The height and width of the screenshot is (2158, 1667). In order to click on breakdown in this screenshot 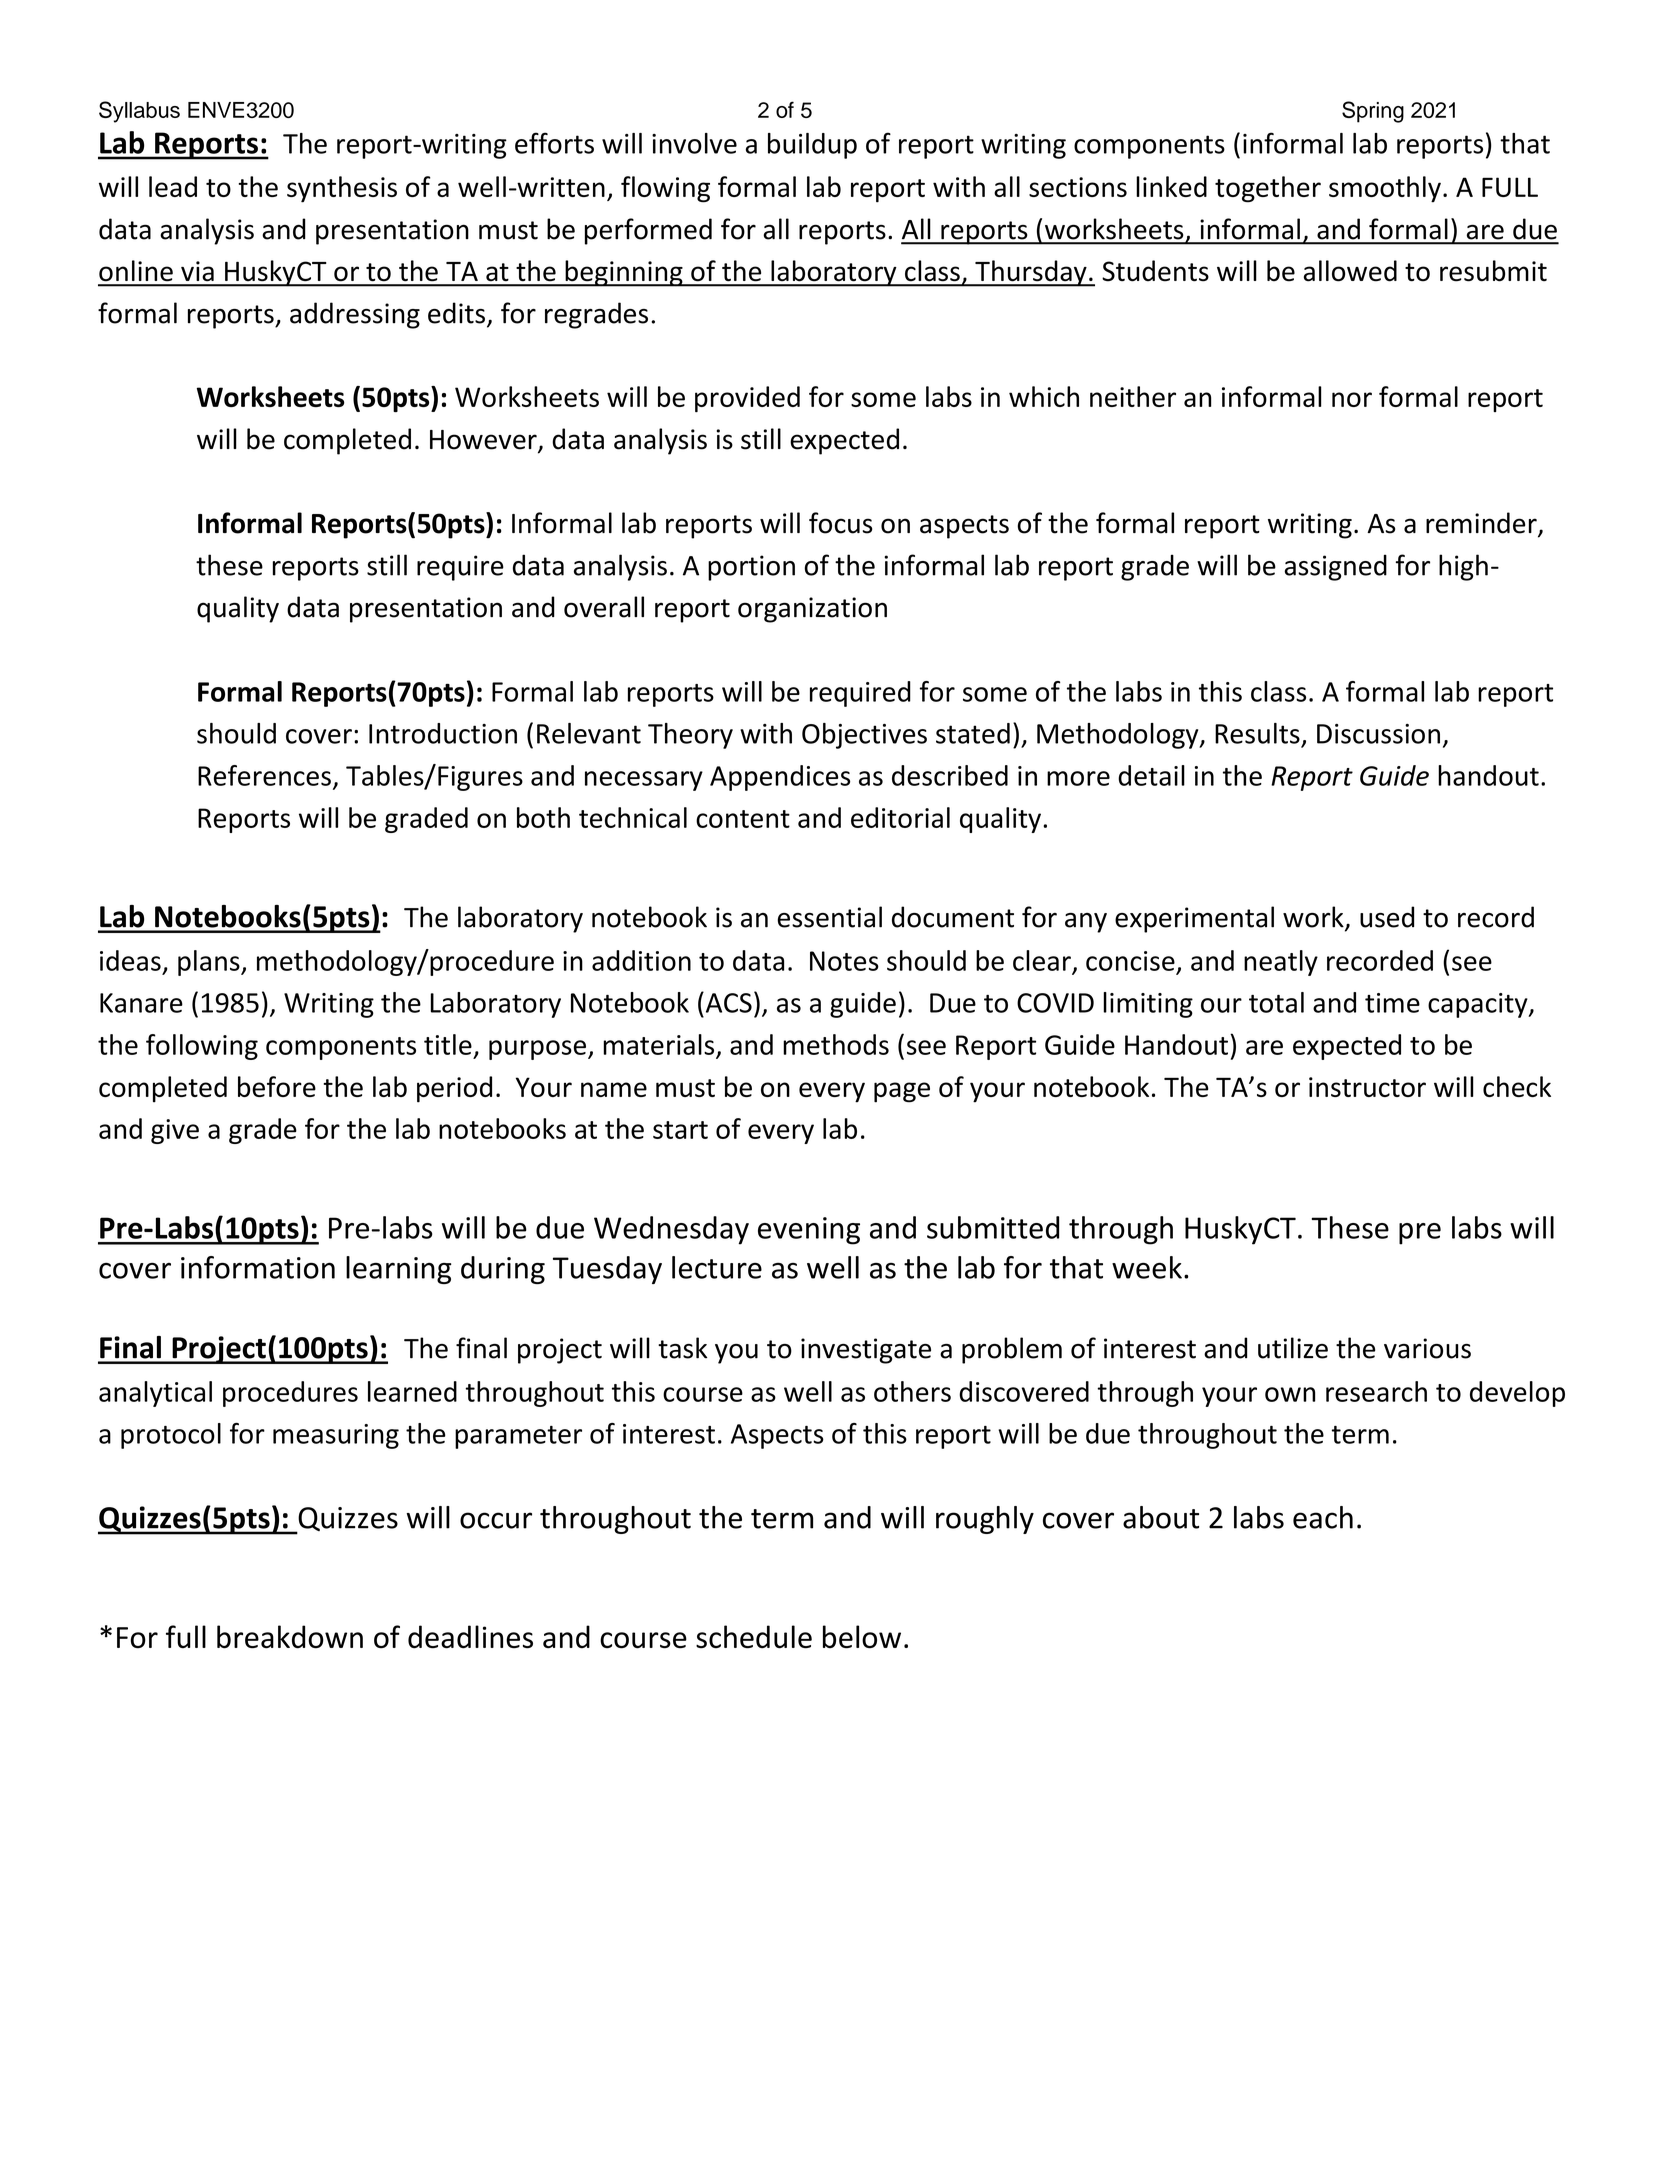, I will do `click(290, 1637)`.
